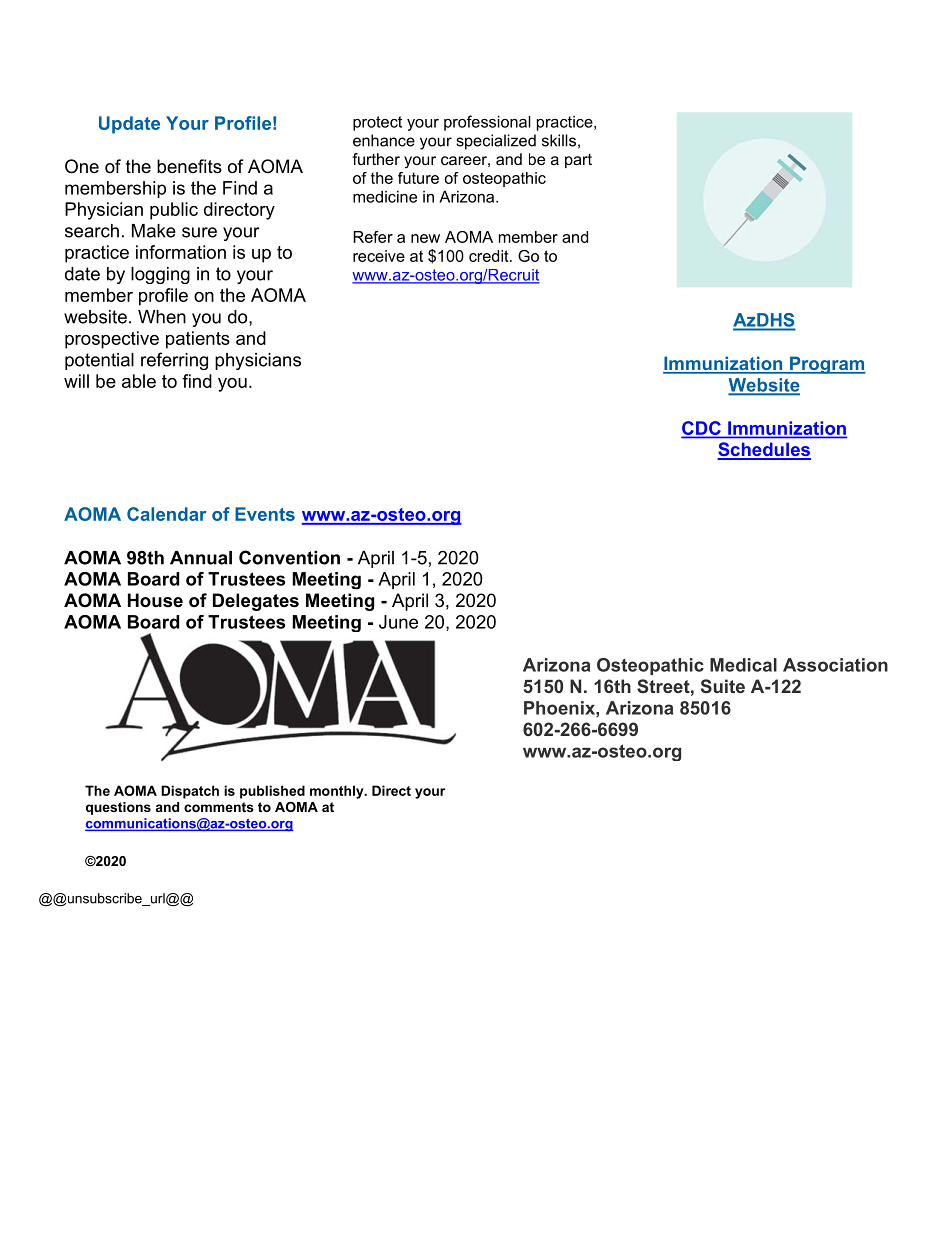 This image has width=952, height=1233. I want to click on monthly, so click(338, 792).
